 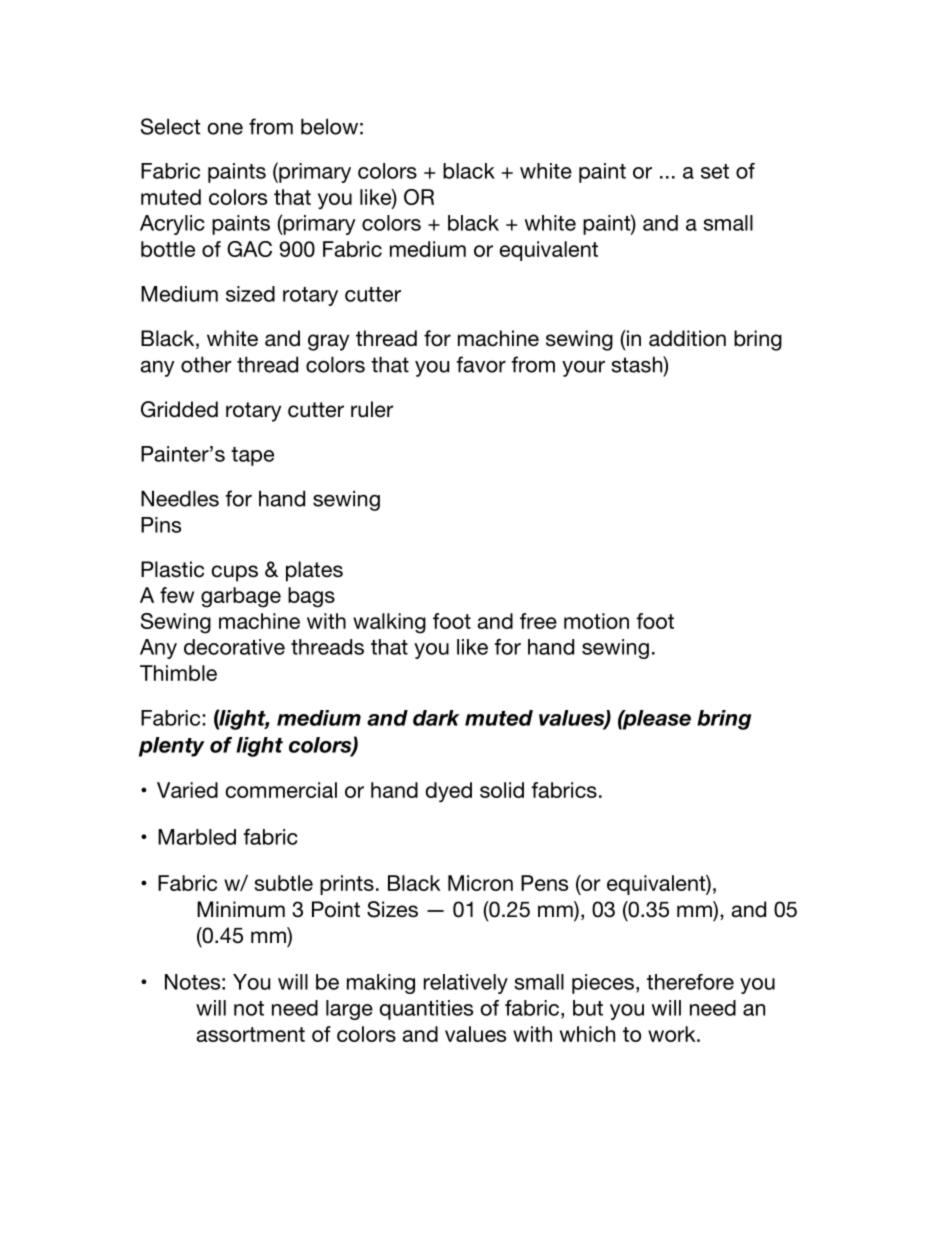 I want to click on quantities, so click(x=426, y=1010).
